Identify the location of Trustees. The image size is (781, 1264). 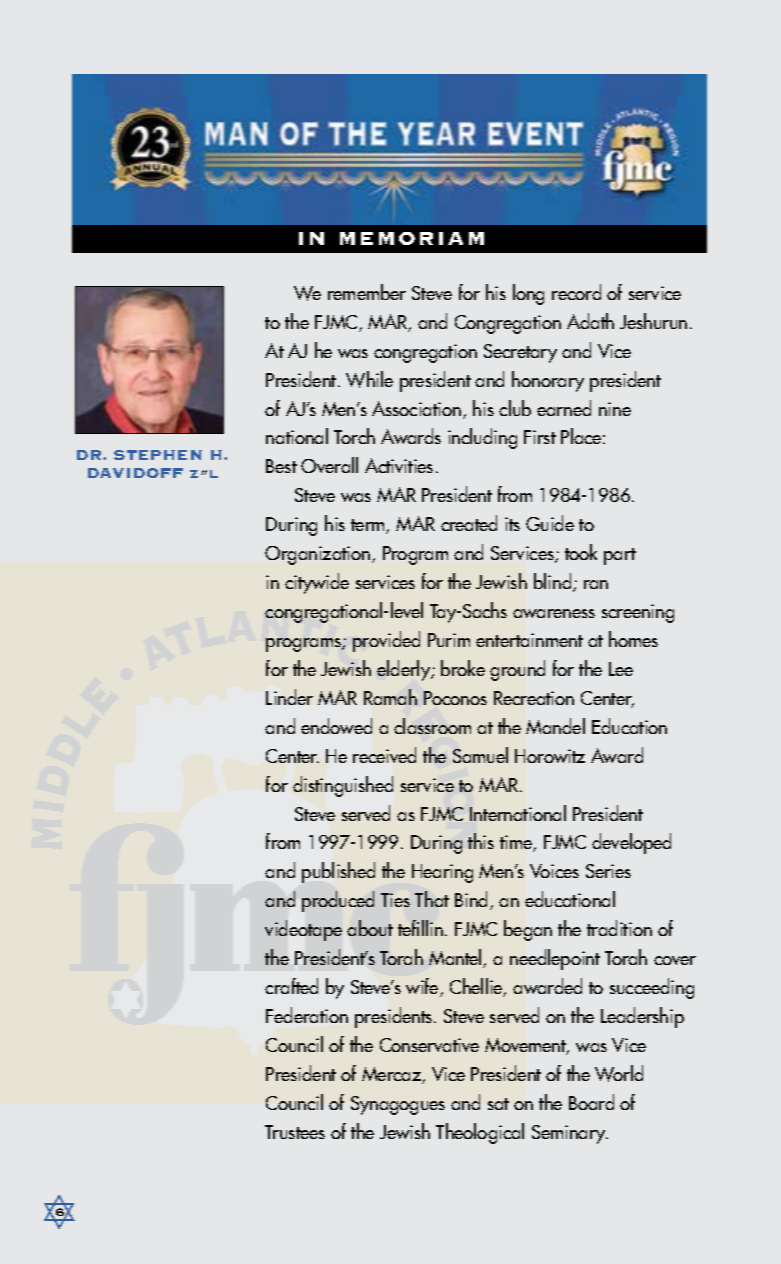
(295, 1132).
